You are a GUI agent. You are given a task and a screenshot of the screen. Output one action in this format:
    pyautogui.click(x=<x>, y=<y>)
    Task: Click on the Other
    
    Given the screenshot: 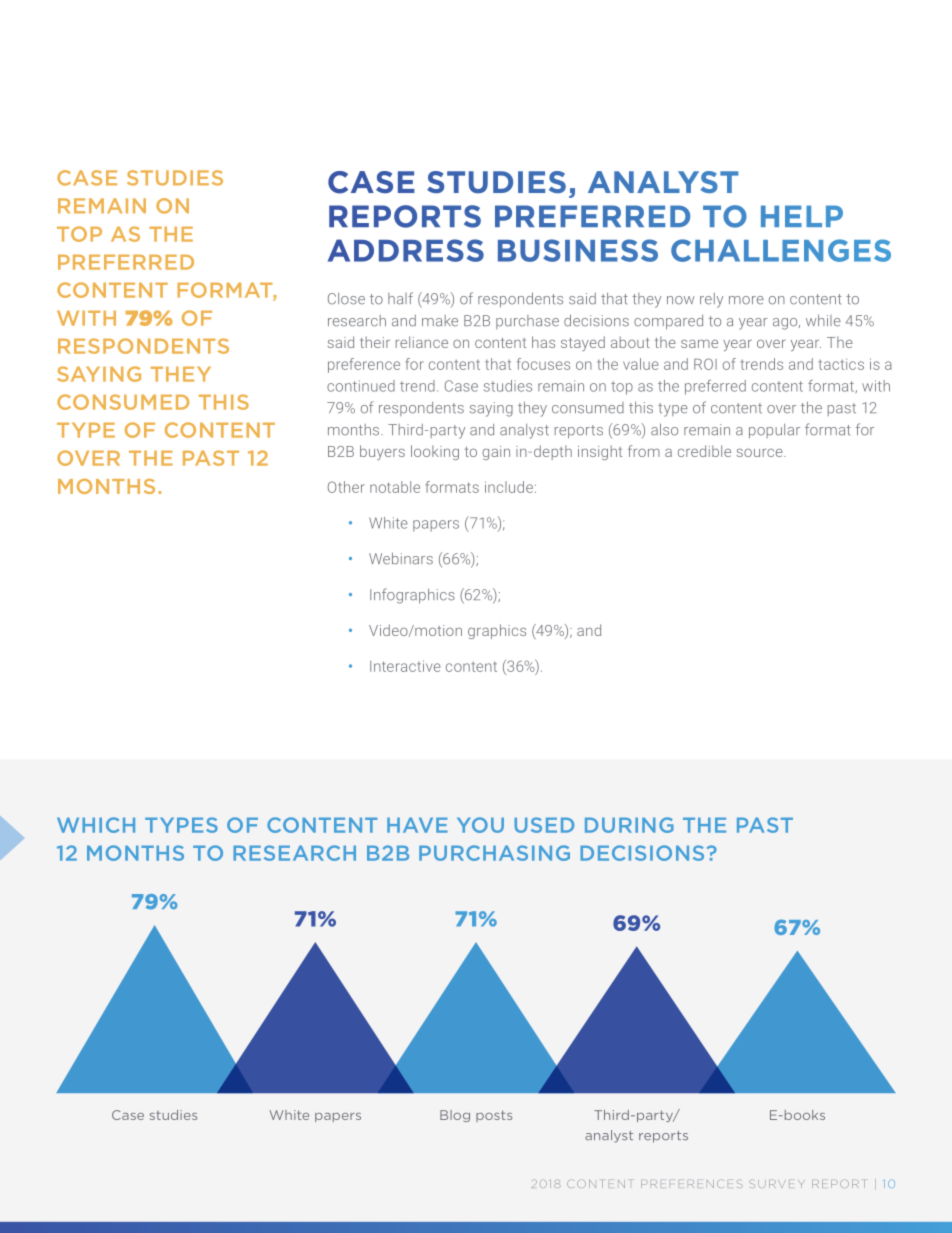 What is the action you would take?
    pyautogui.click(x=346, y=487)
